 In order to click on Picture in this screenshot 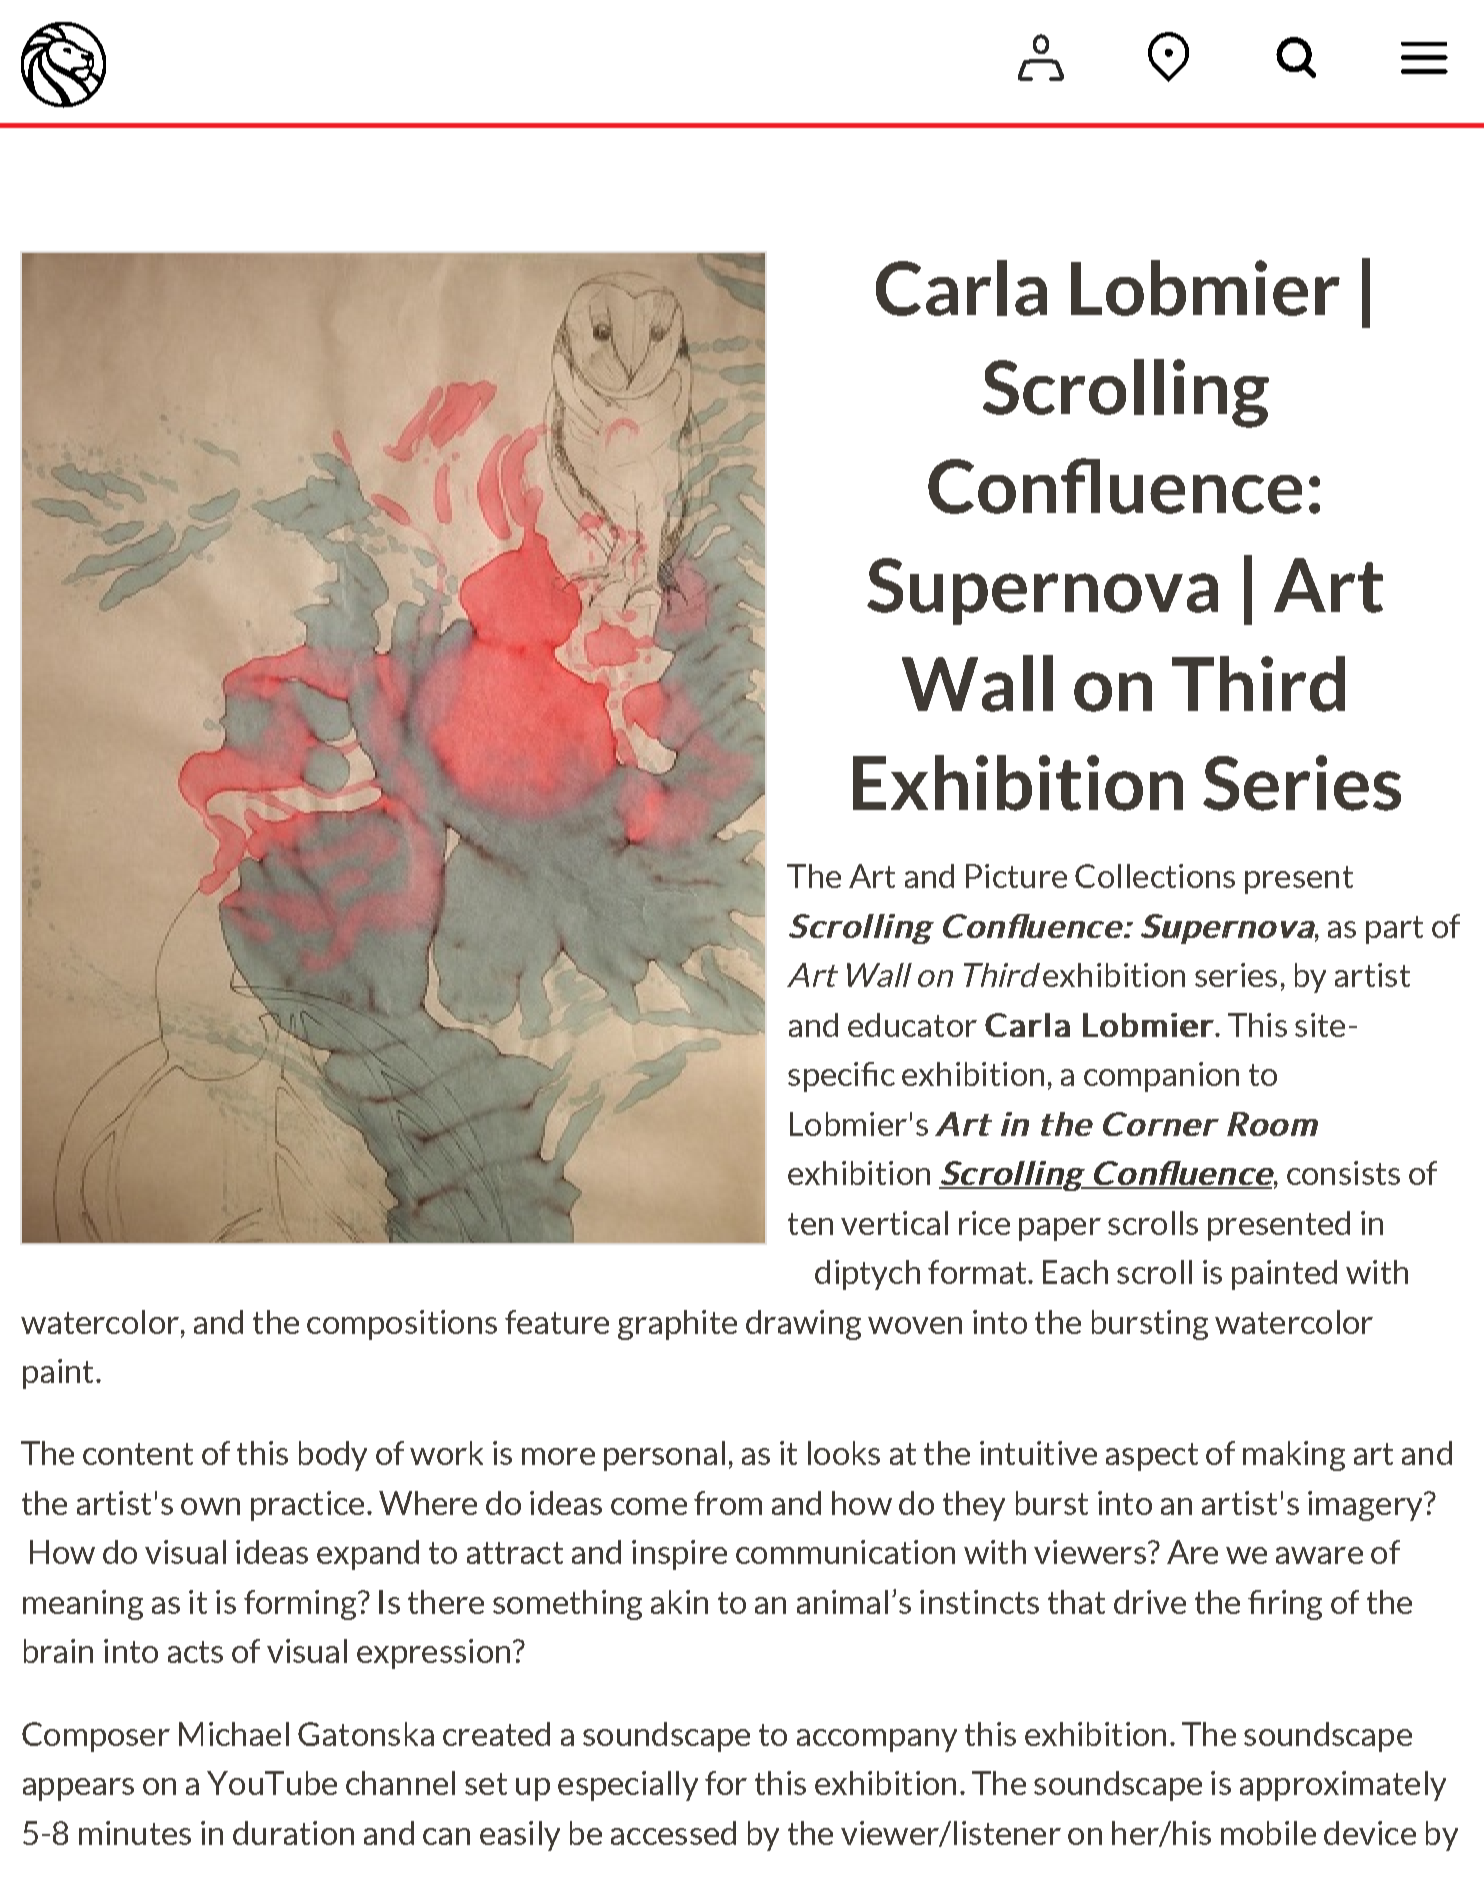, I will do `click(1016, 876)`.
